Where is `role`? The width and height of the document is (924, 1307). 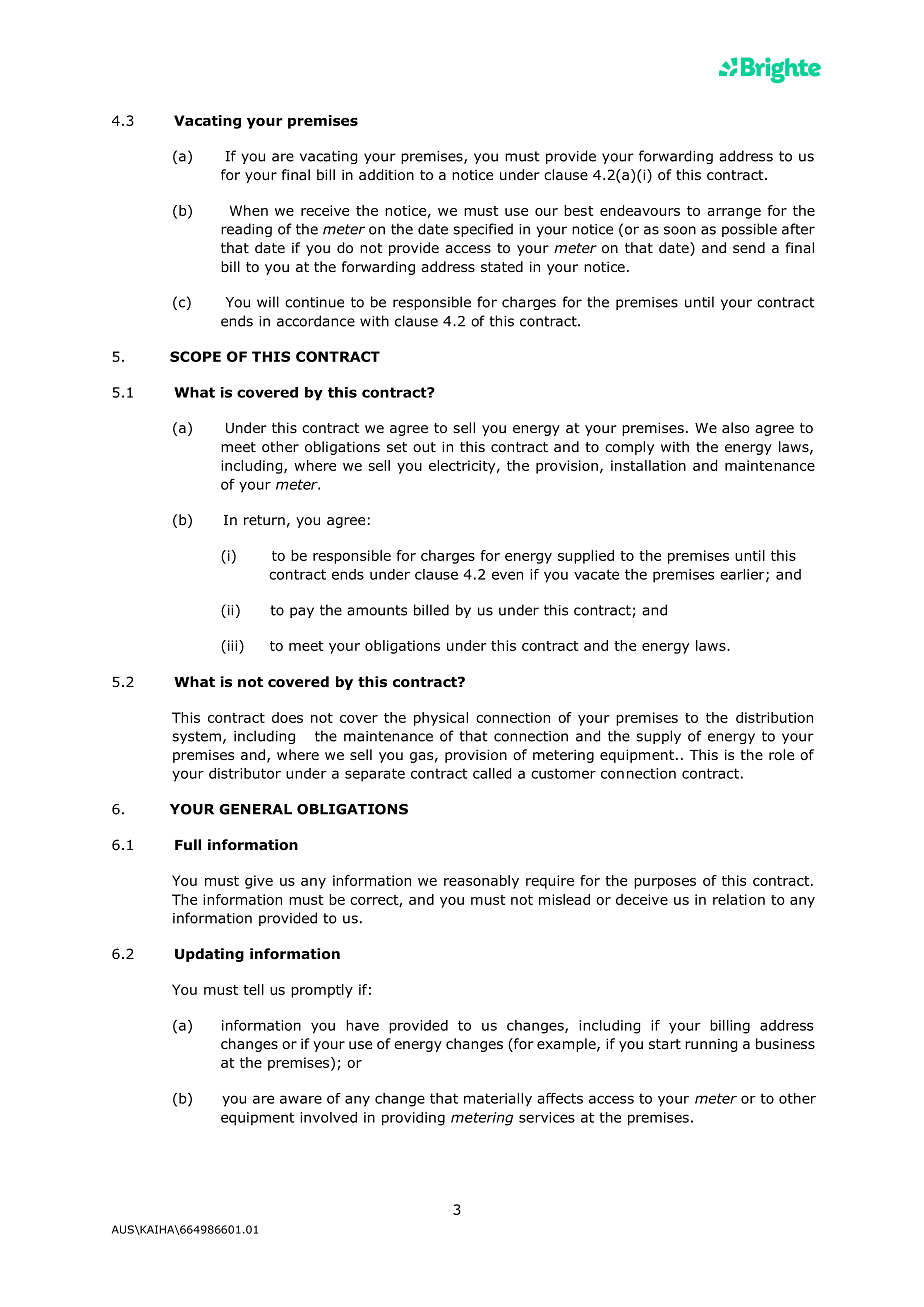 role is located at coordinates (781, 755).
